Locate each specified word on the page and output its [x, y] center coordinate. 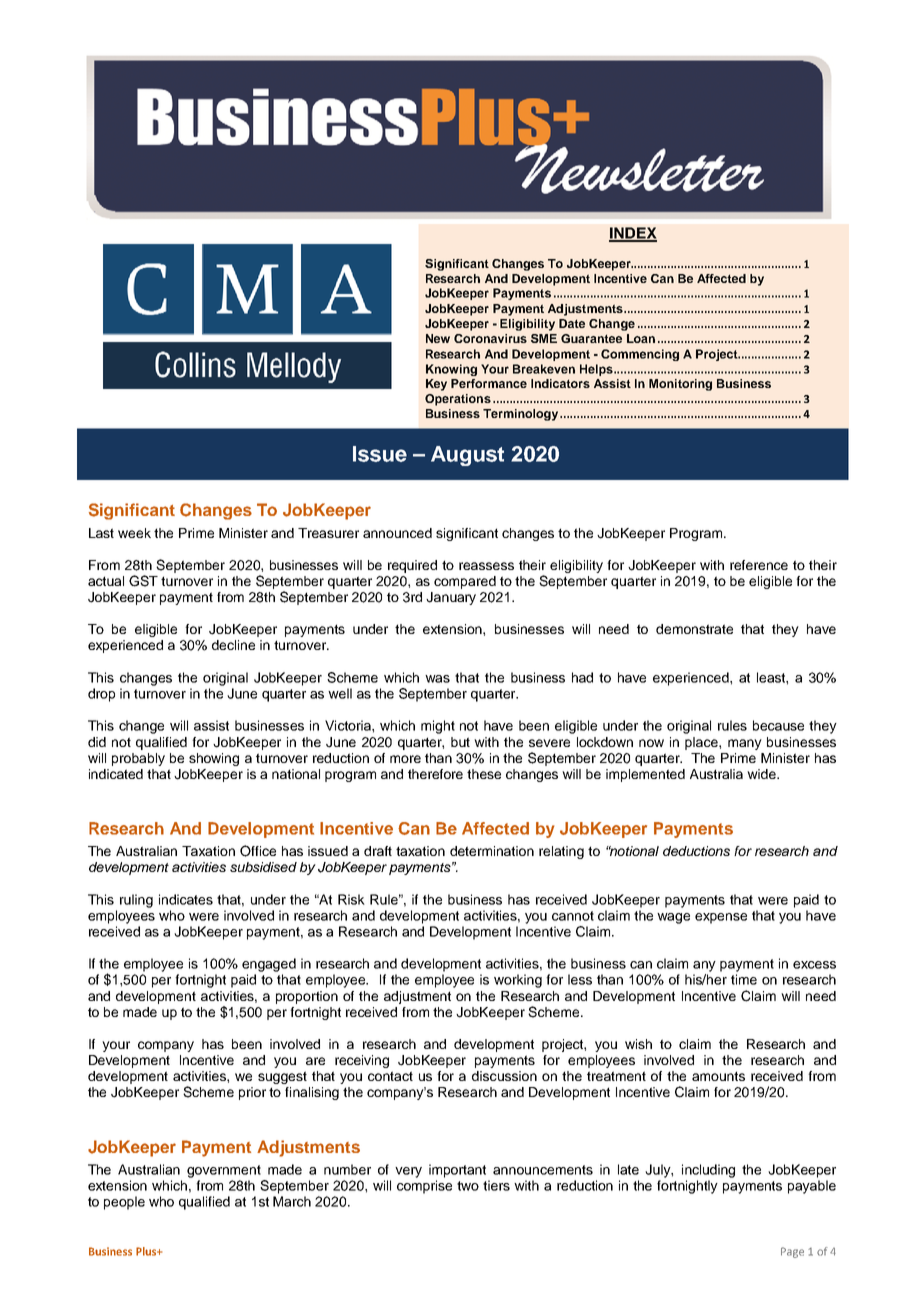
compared [465, 582]
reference [759, 565]
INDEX [633, 234]
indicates [186, 899]
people [124, 1203]
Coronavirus [490, 338]
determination [492, 851]
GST [143, 581]
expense [721, 918]
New [438, 338]
